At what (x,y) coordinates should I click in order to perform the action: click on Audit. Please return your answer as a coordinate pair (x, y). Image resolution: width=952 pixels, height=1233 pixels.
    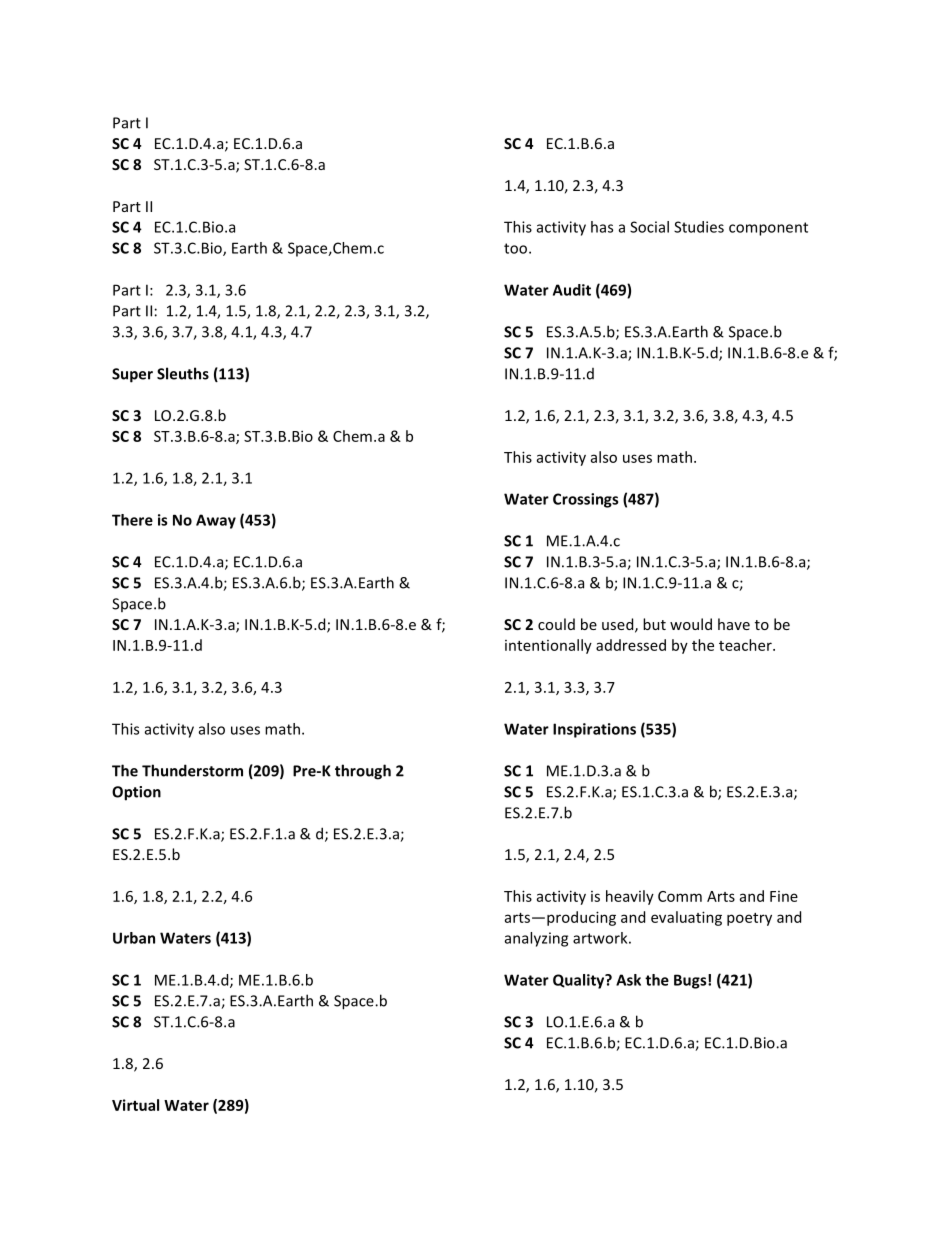
    Looking at the image, I should click on (572, 290).
